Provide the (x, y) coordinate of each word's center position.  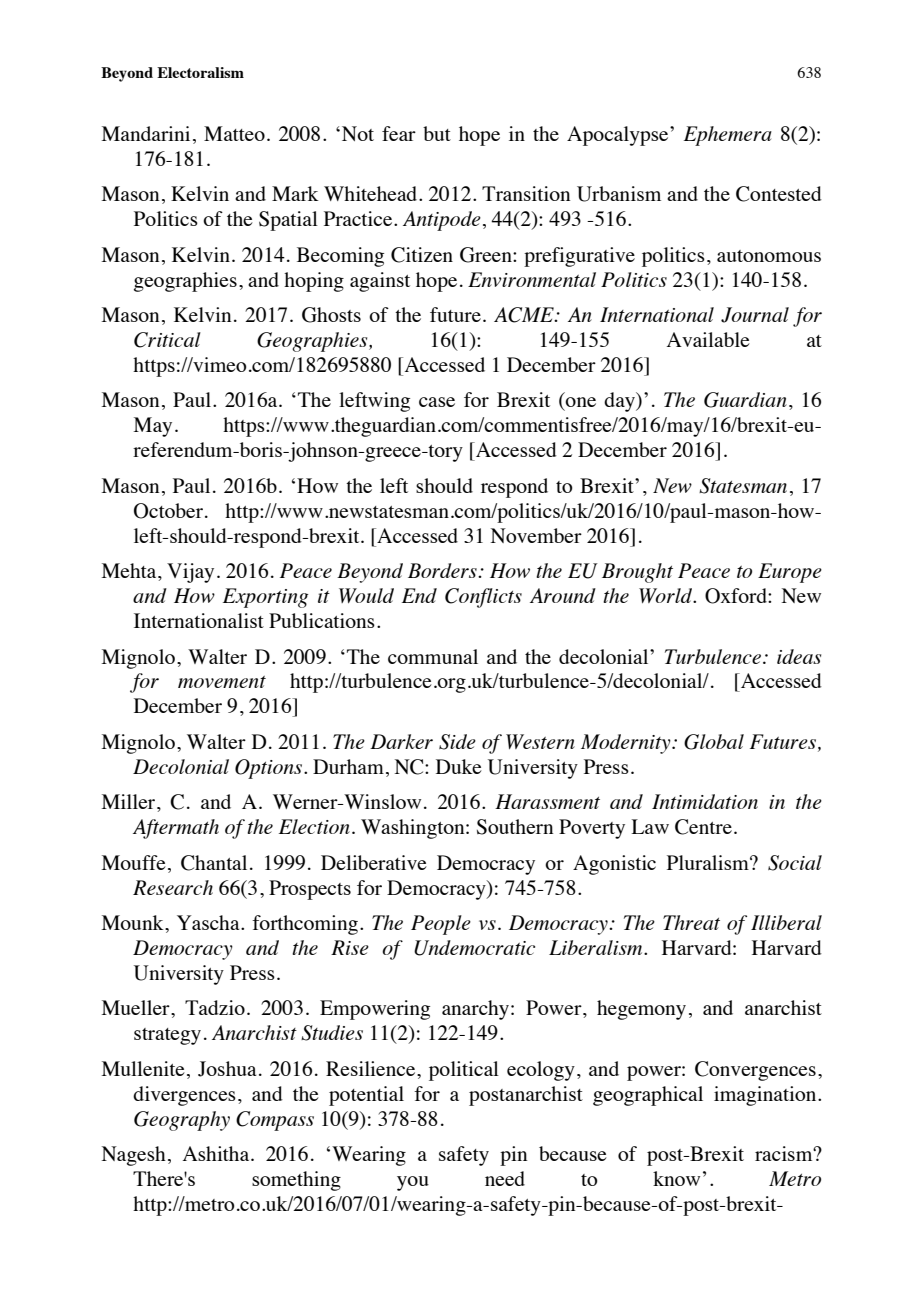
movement (222, 682)
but (437, 133)
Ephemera (728, 136)
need (505, 1178)
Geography (182, 1121)
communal (433, 656)
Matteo (234, 133)
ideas (799, 656)
